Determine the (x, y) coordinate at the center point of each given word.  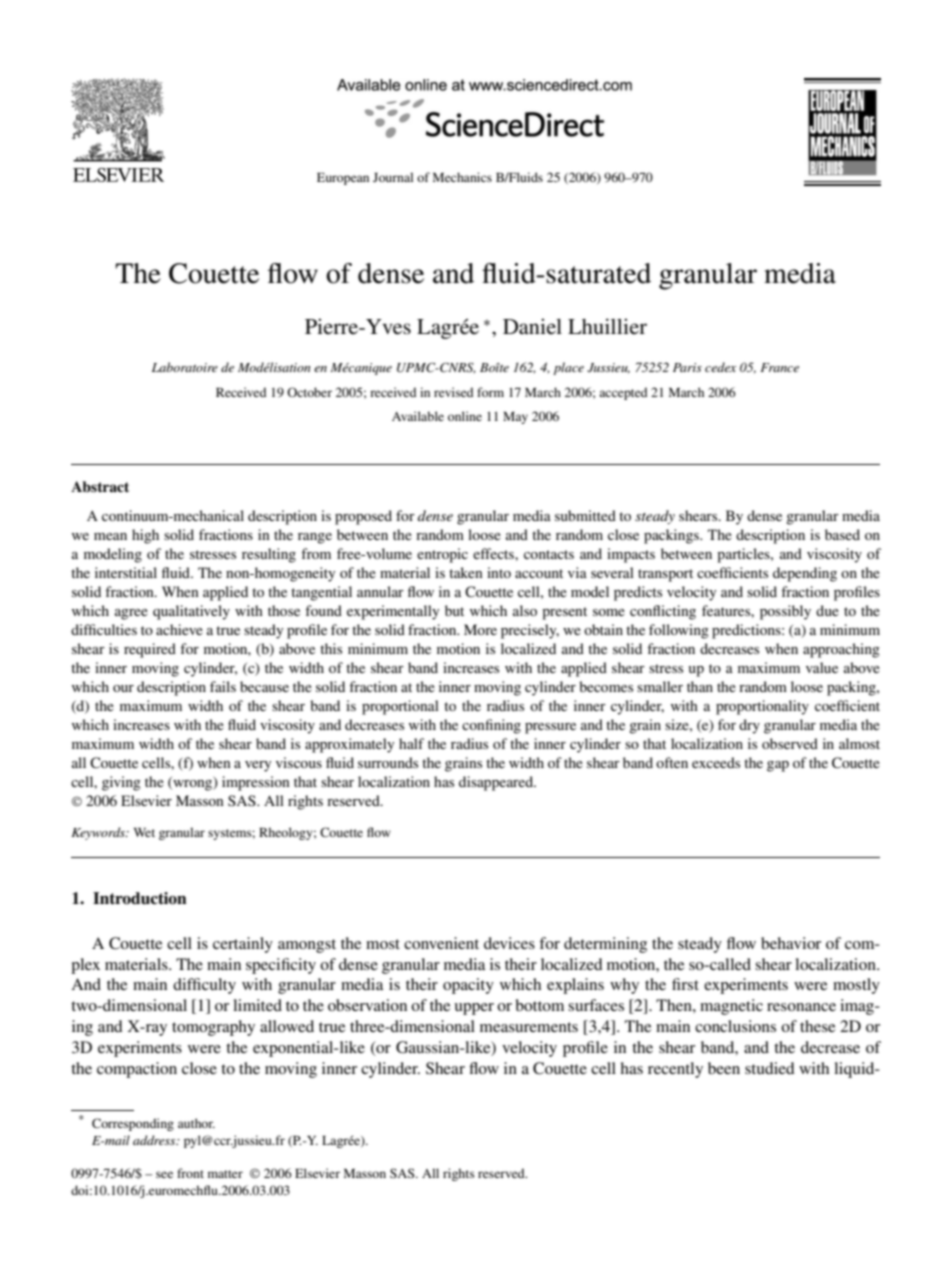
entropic (442, 555)
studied (770, 1068)
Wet (144, 832)
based (842, 534)
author (196, 1123)
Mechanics (462, 177)
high (145, 536)
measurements (529, 1027)
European (343, 179)
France (779, 367)
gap (778, 766)
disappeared (497, 783)
